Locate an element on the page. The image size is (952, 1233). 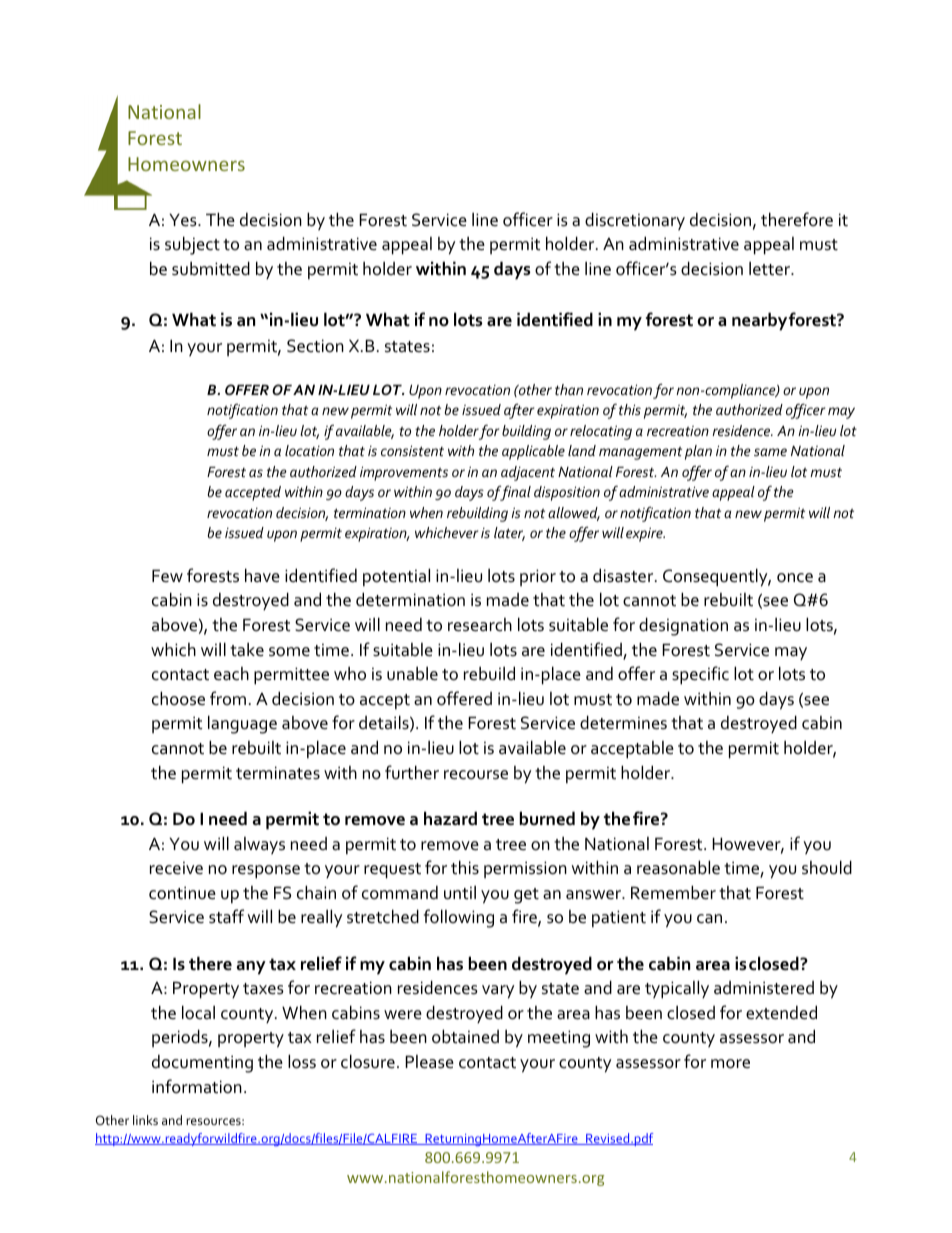
response is located at coordinates (266, 872).
